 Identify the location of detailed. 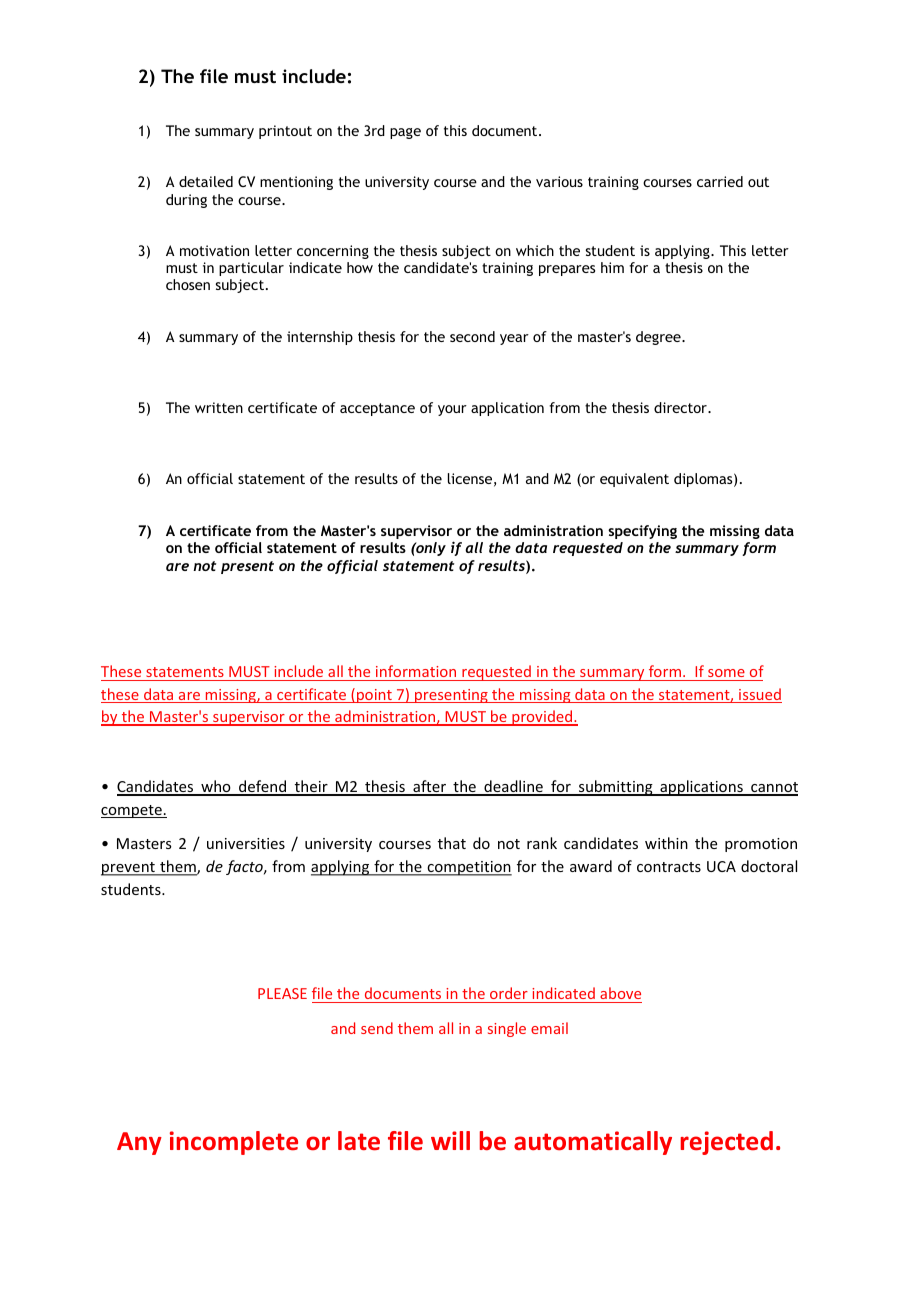
(206, 181).
